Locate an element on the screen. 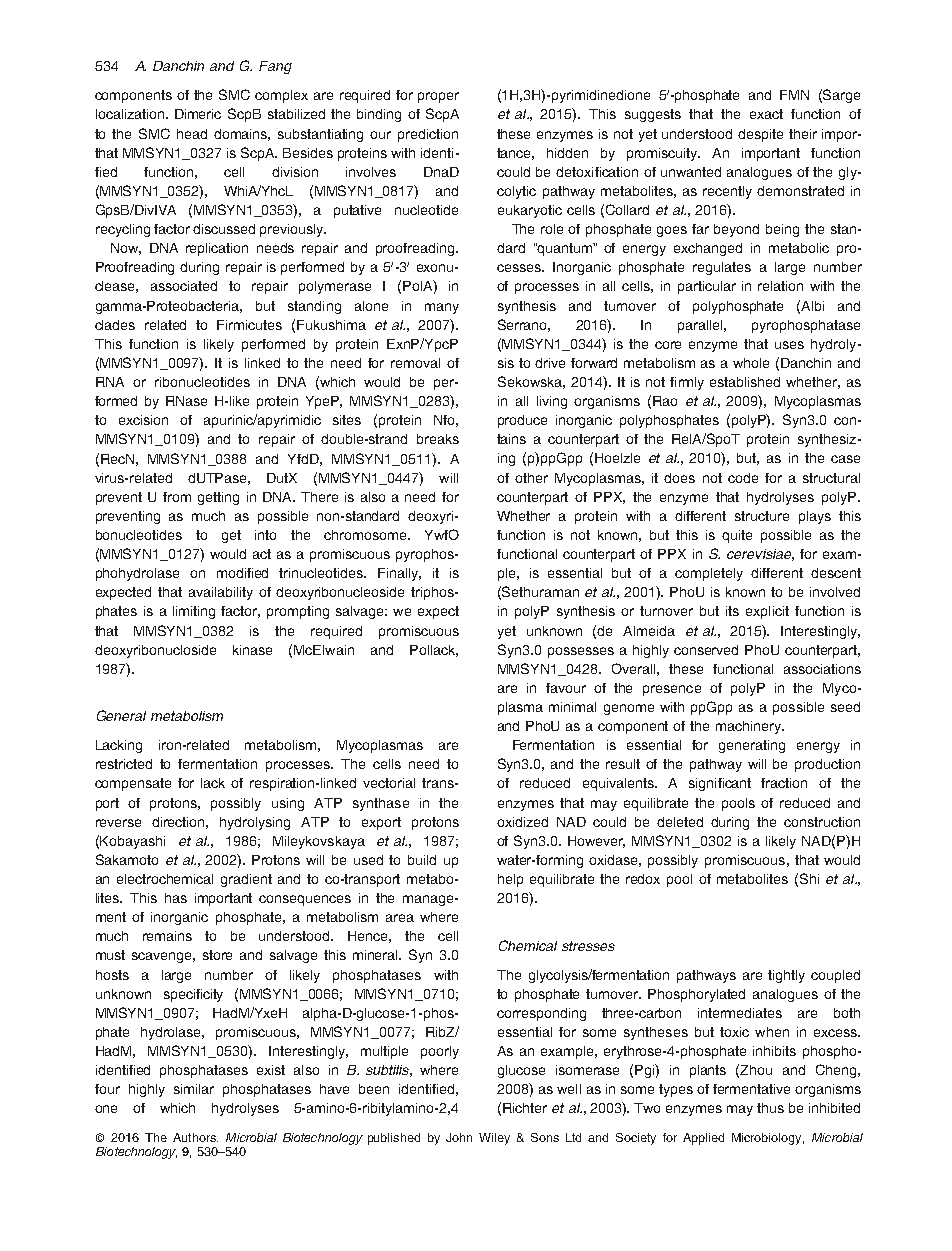  thus is located at coordinates (770, 1108).
